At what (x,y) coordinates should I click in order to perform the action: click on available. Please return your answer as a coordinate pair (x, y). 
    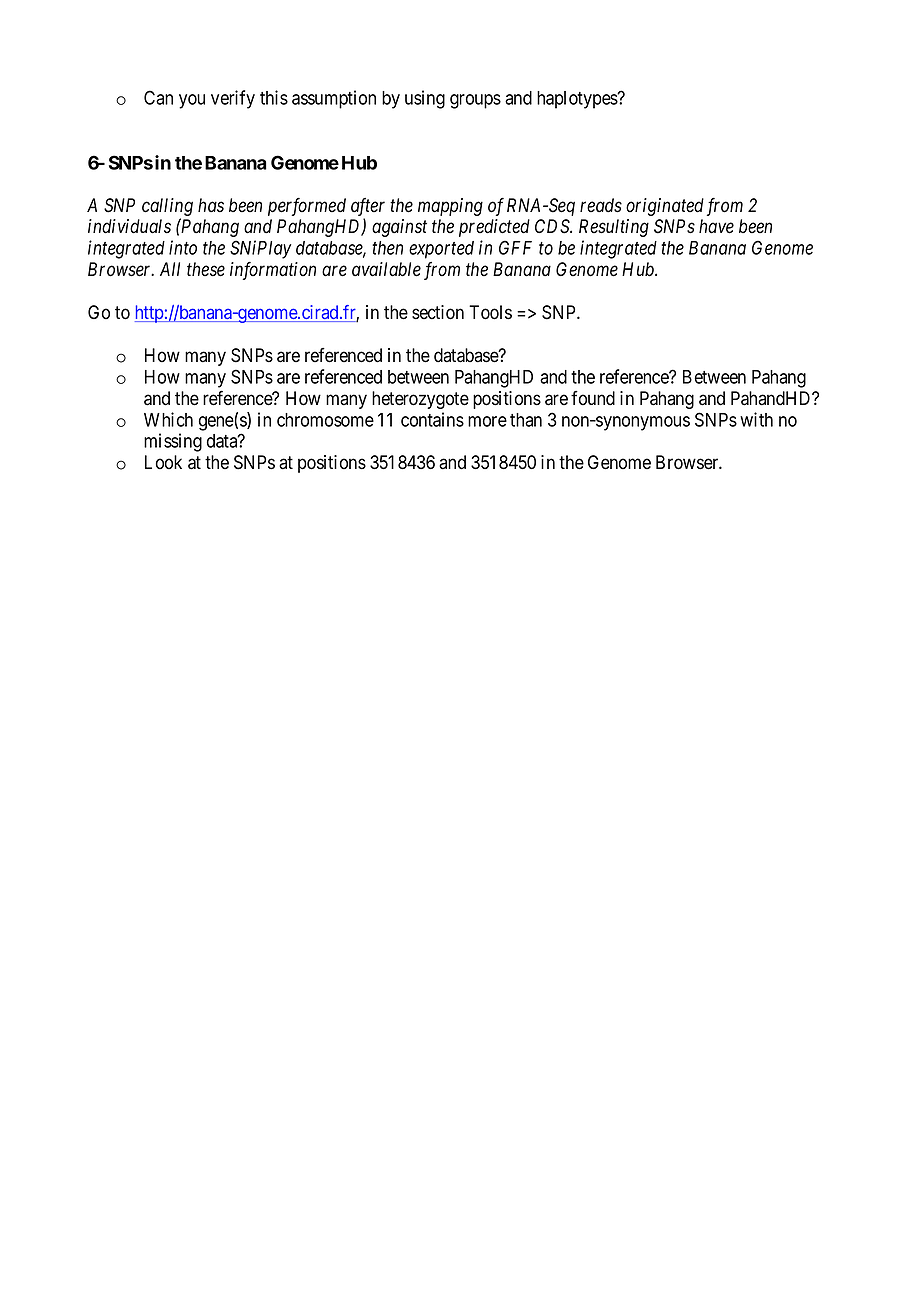
    Looking at the image, I should click on (386, 269).
